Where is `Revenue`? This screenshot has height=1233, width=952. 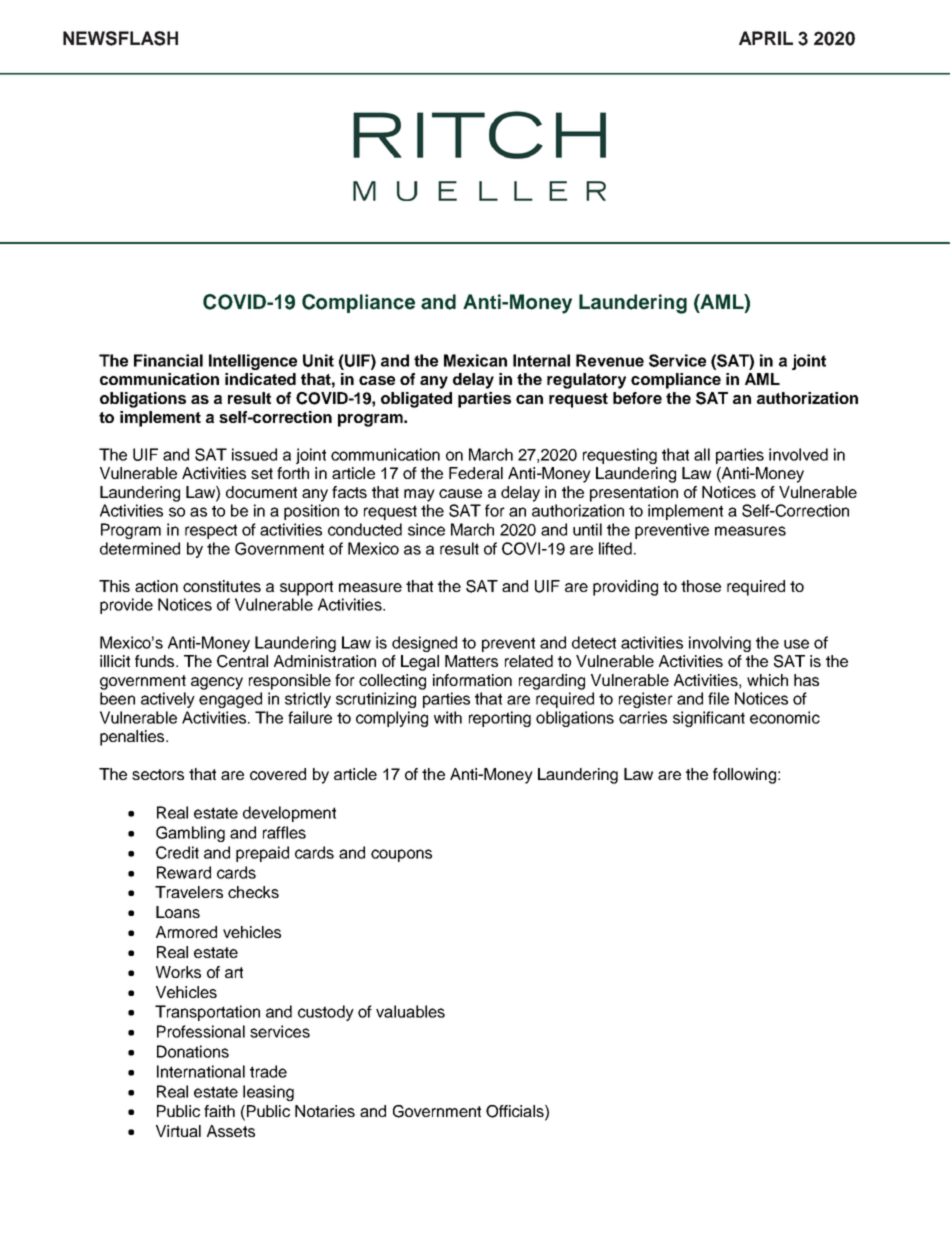
Revenue is located at coordinates (610, 360).
